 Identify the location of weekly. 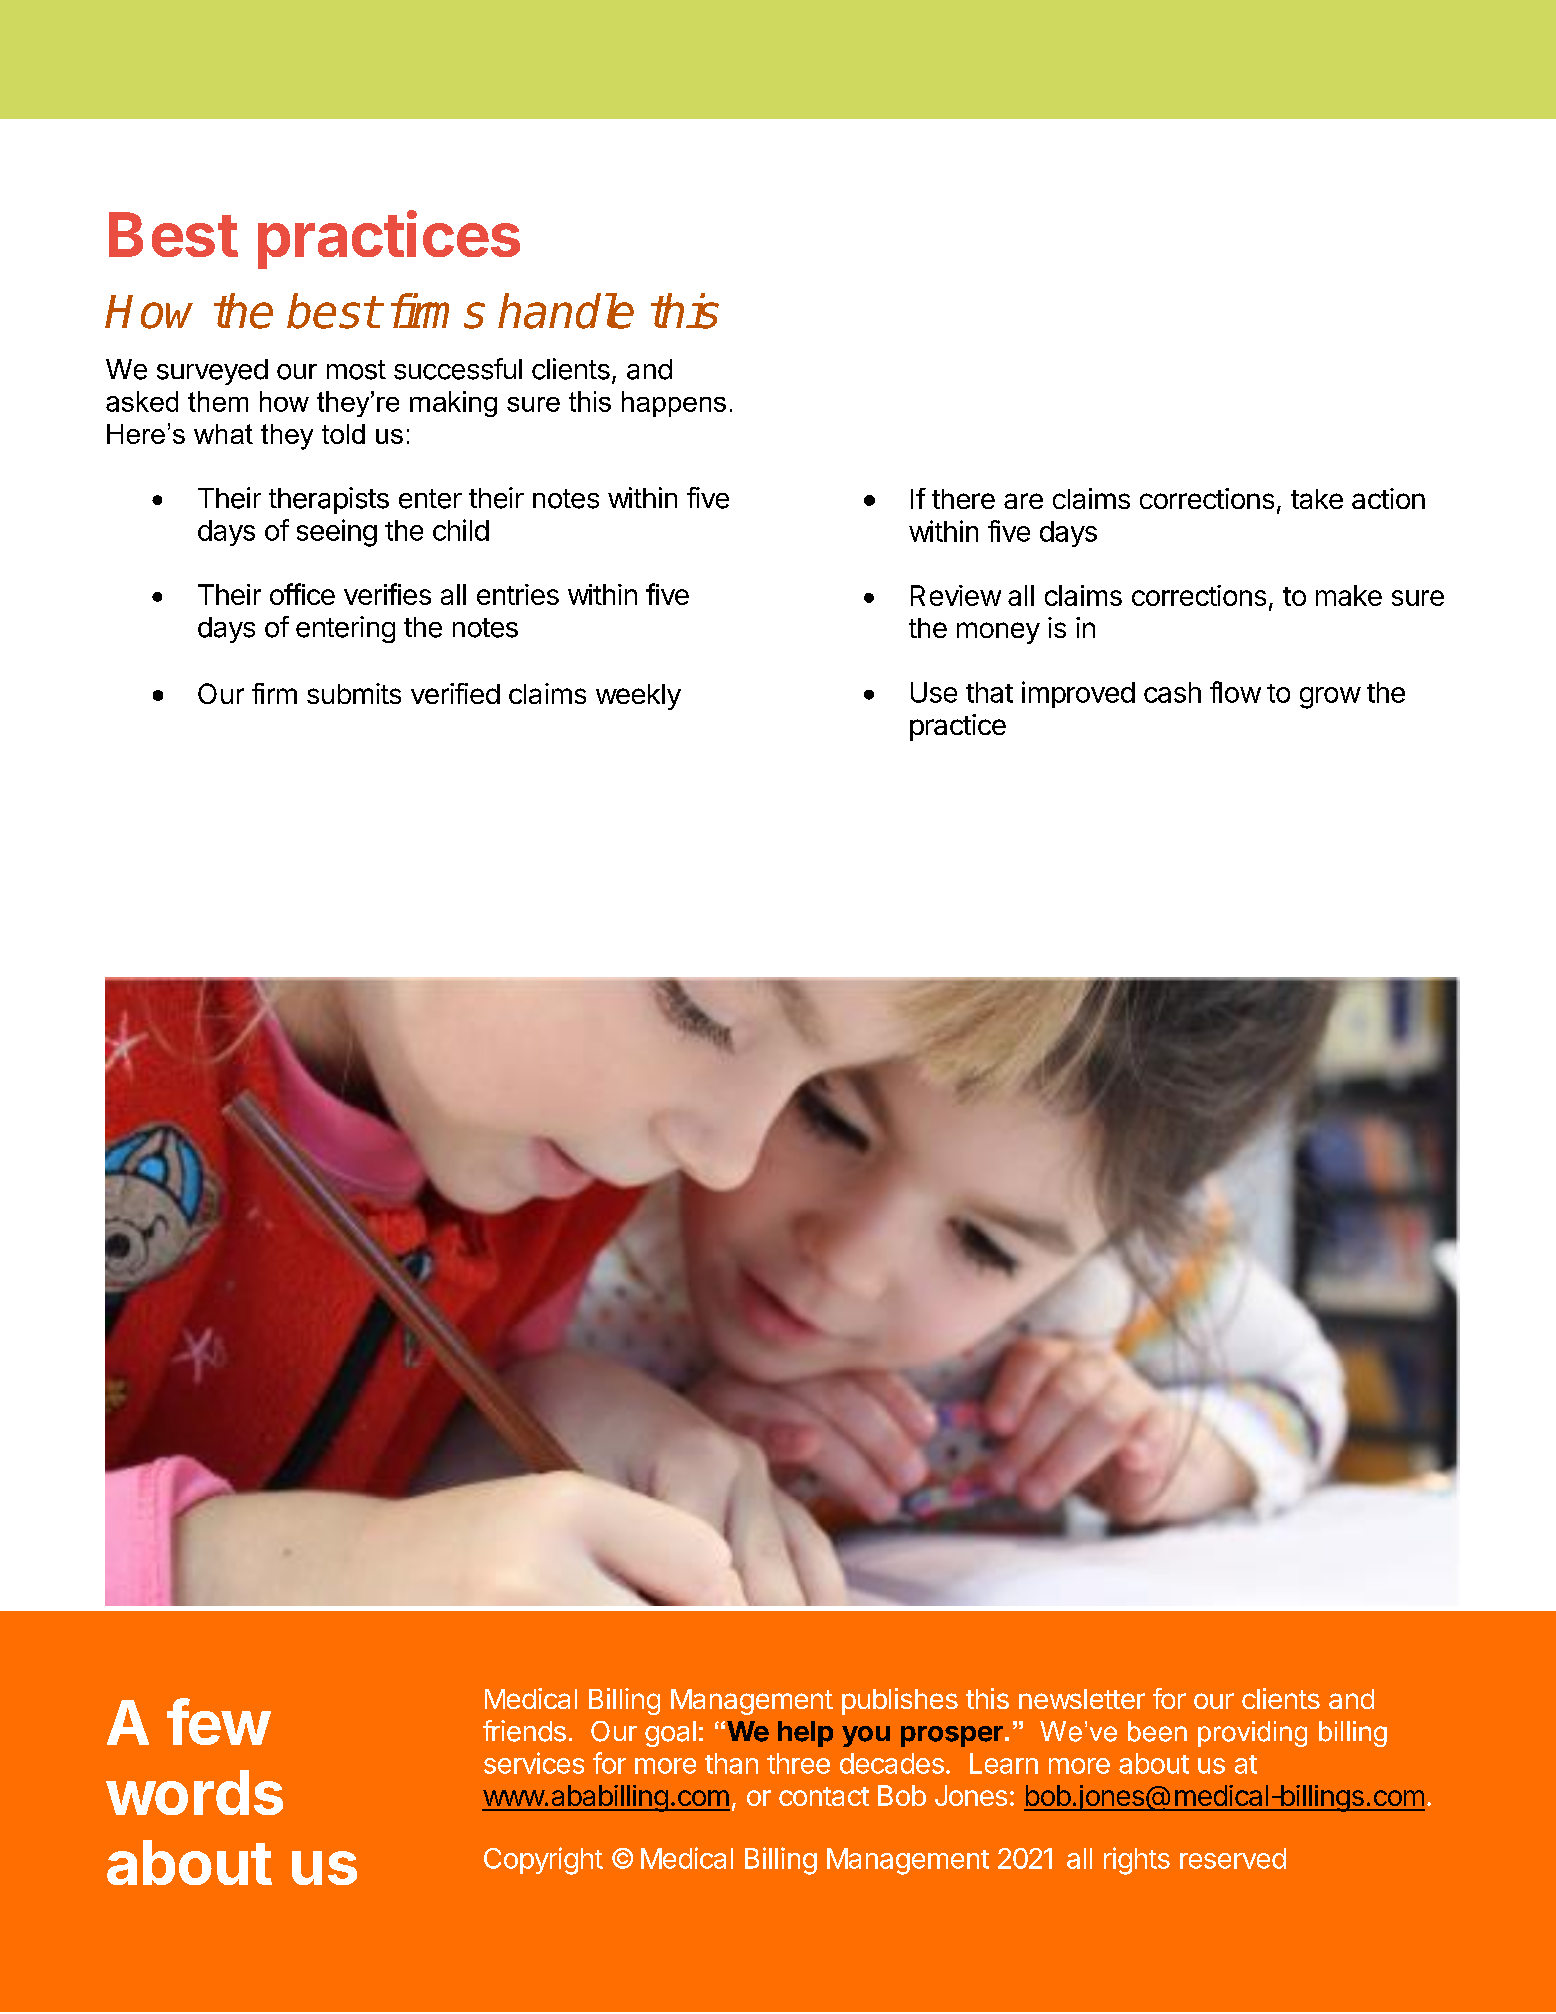
(638, 697).
